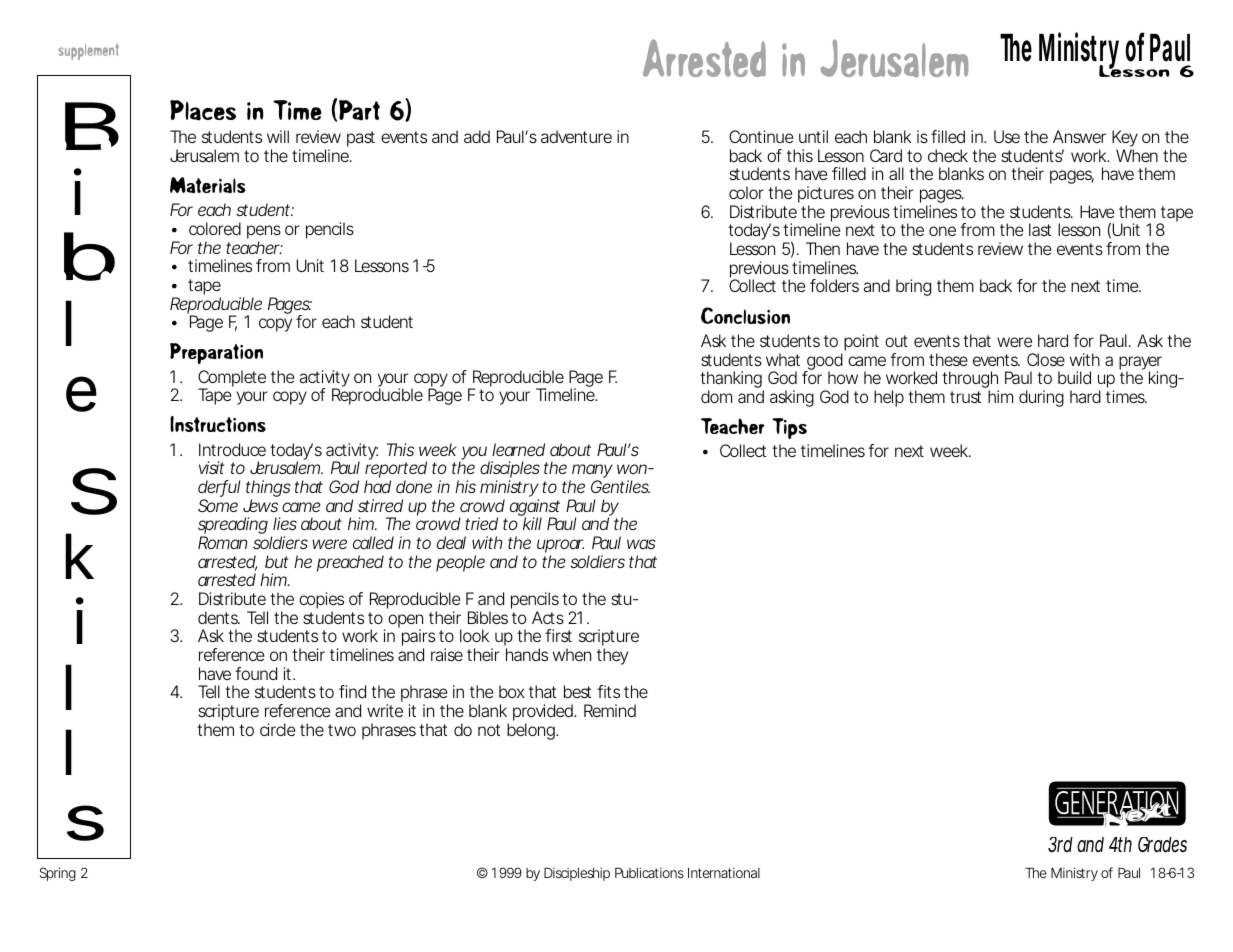 The width and height of the image is (1233, 952). Describe the element at coordinates (216, 353) in the image. I see `Preparation` at that location.
